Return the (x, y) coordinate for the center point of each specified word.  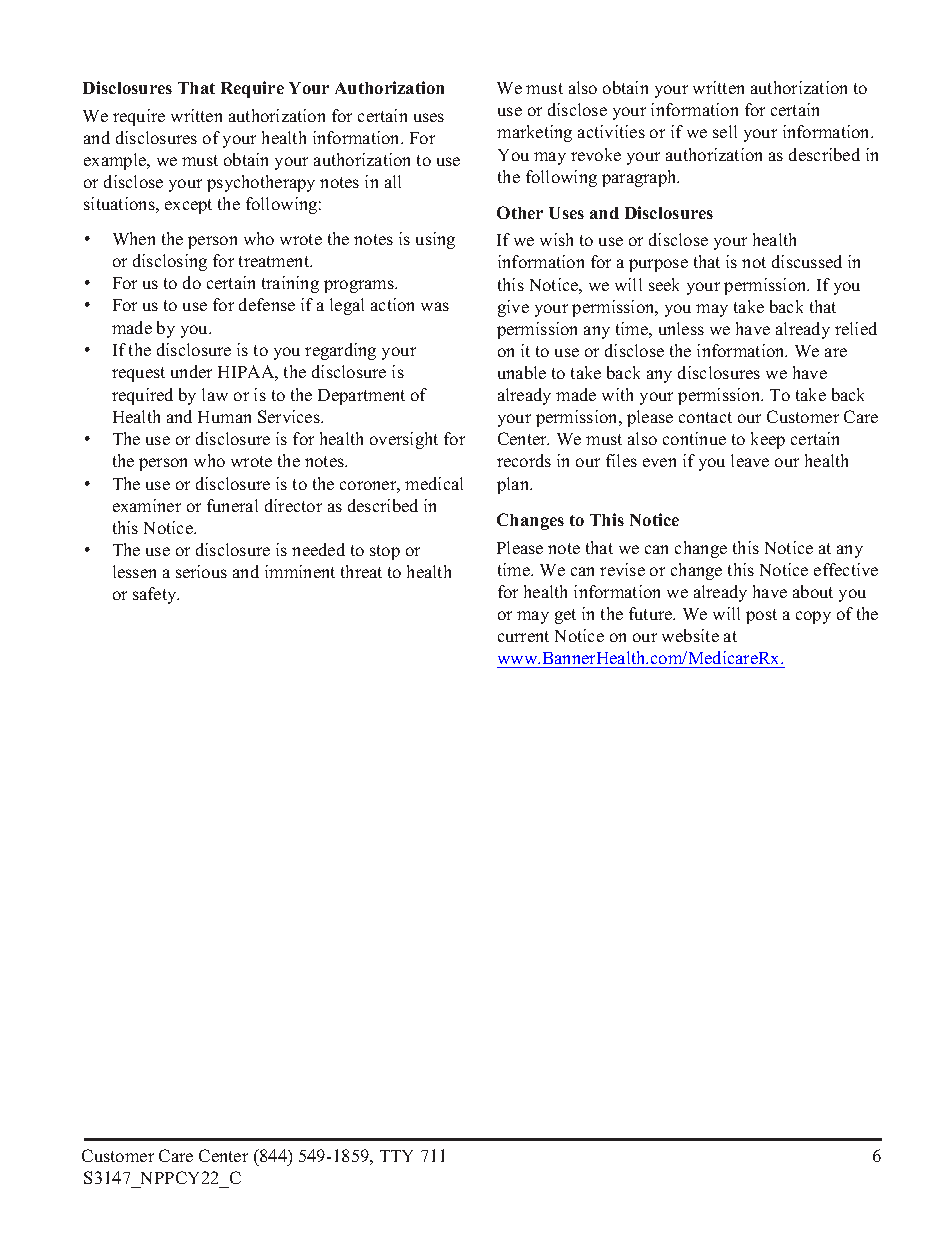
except (188, 206)
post (761, 616)
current (523, 636)
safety (156, 595)
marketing (534, 133)
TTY (396, 1156)
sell (725, 131)
